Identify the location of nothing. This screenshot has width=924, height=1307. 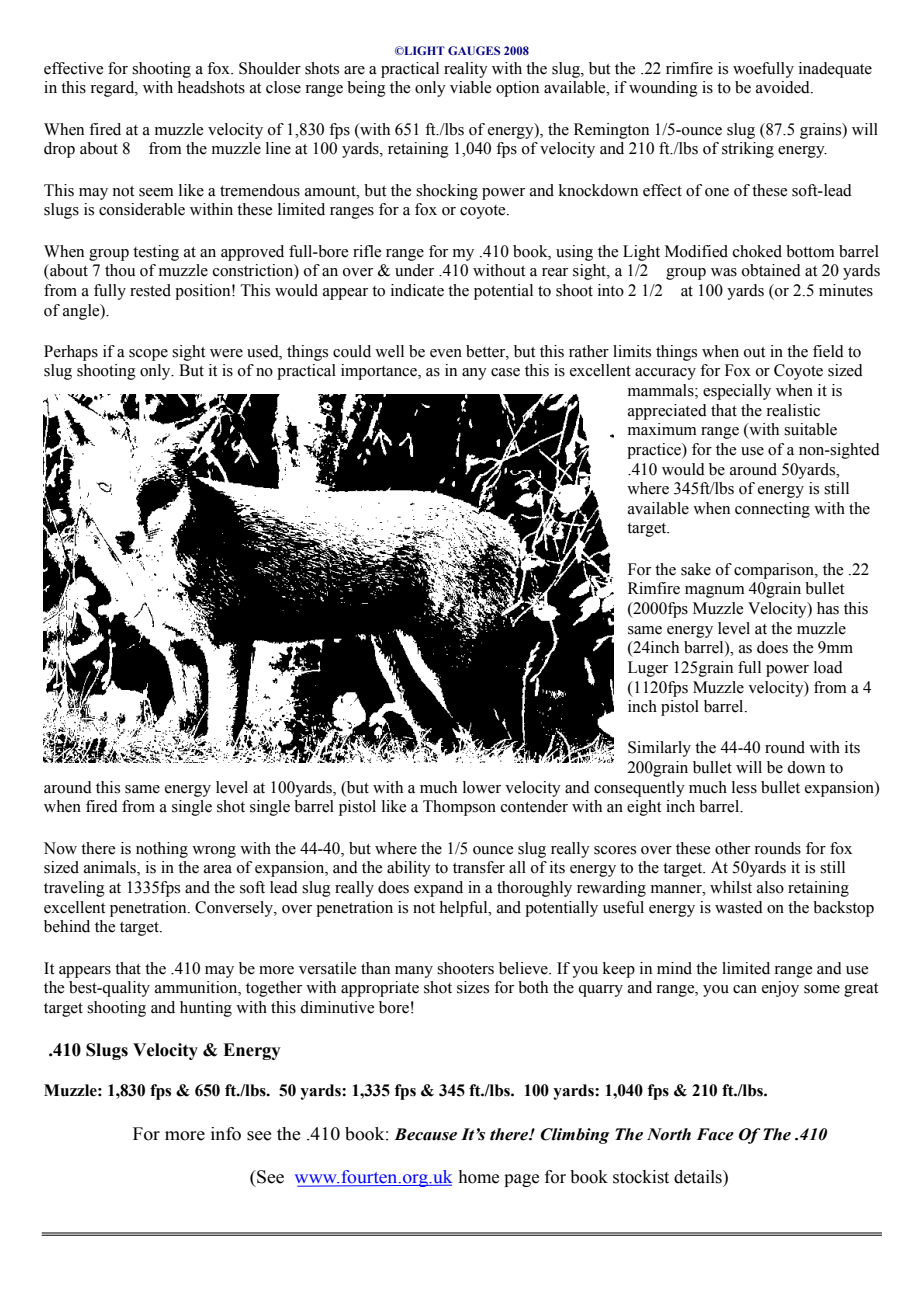
(162, 850).
